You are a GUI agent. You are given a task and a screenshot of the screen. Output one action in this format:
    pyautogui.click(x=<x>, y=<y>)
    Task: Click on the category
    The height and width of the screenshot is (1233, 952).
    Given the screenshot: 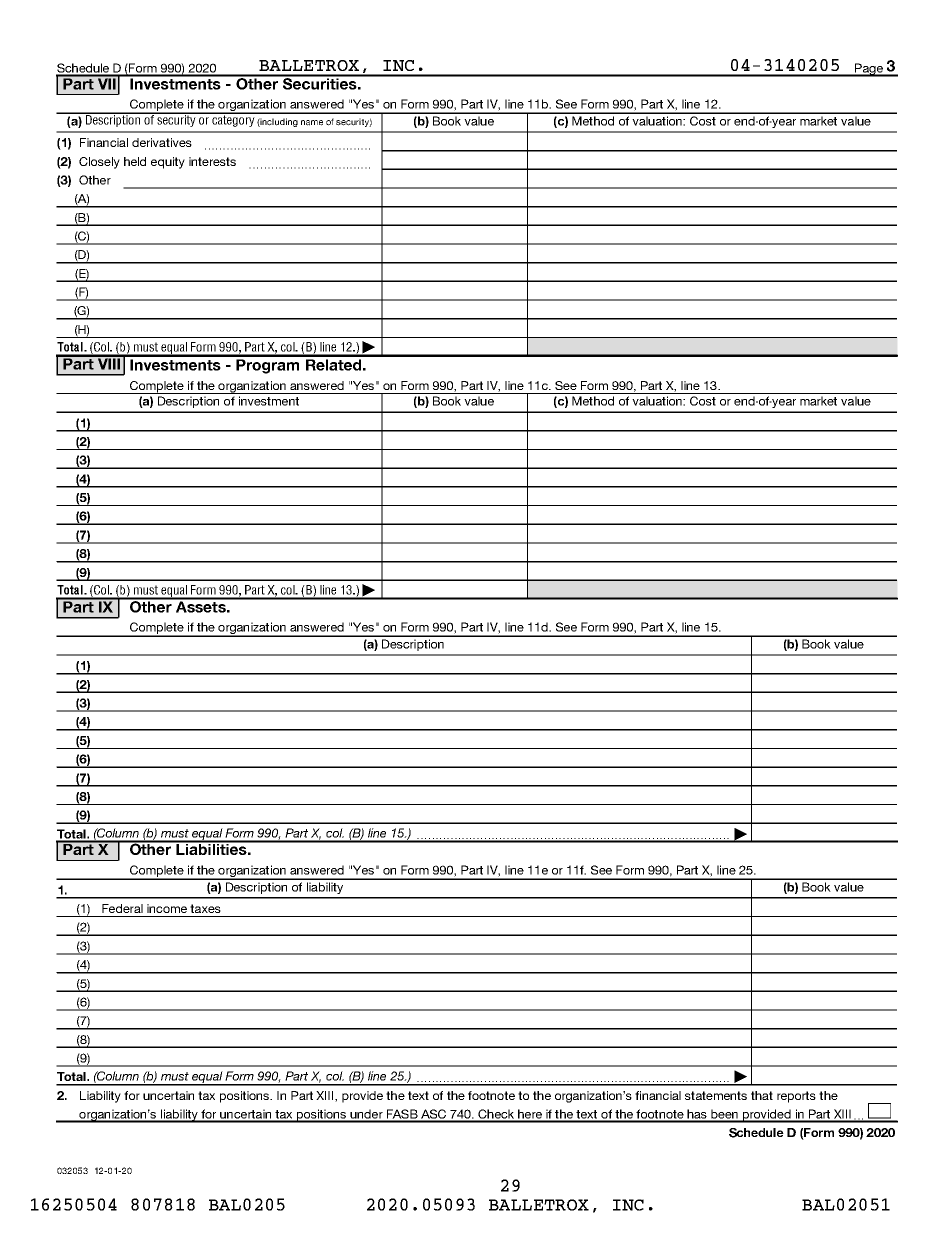 What is the action you would take?
    pyautogui.click(x=233, y=120)
